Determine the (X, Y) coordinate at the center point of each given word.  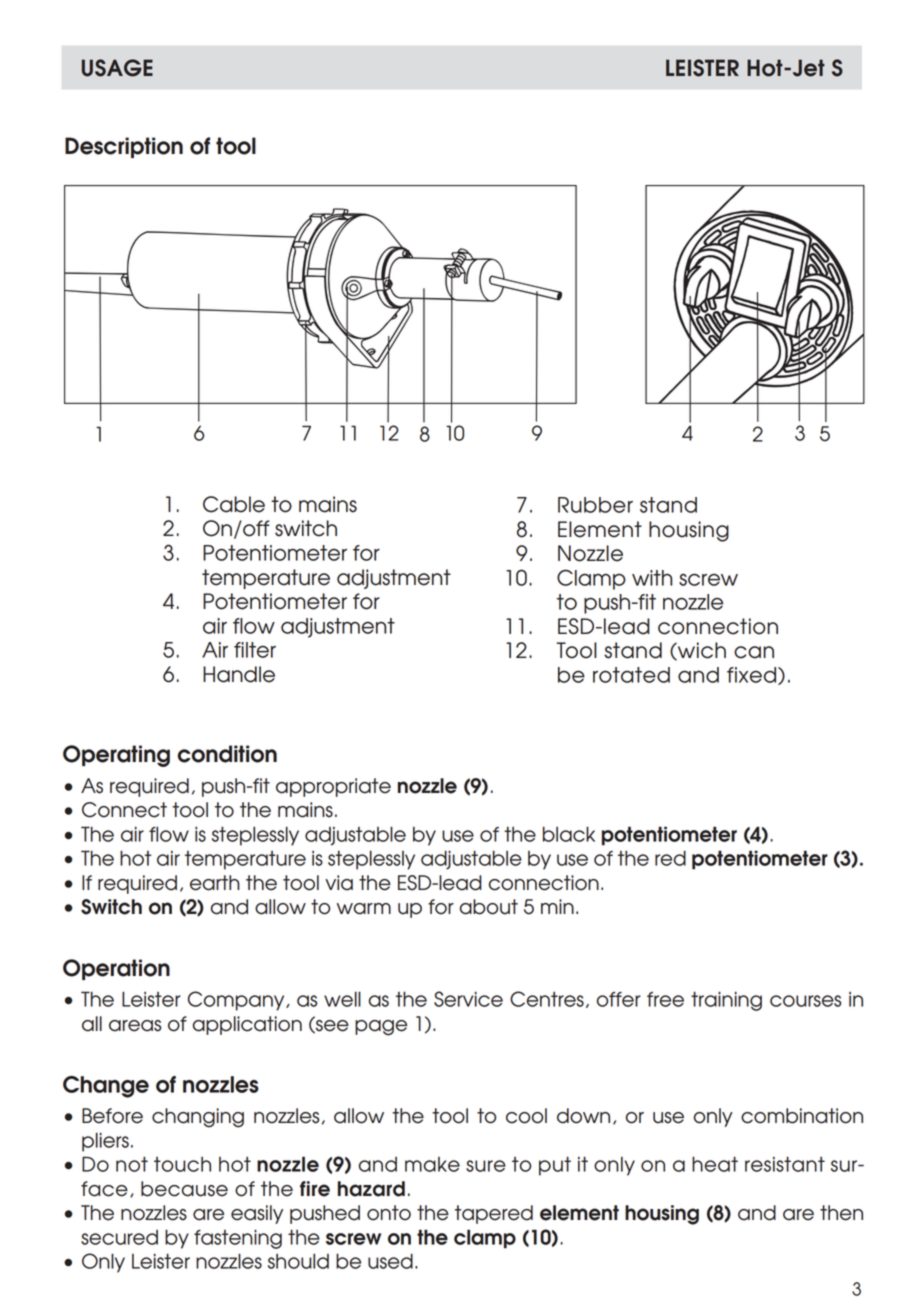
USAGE (117, 68)
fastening (238, 1239)
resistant (785, 1164)
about (489, 907)
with (652, 578)
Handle (239, 674)
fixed (753, 676)
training (726, 1001)
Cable (234, 504)
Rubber (595, 505)
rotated (631, 675)
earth (215, 883)
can (754, 652)
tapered (494, 1214)
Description (124, 147)
